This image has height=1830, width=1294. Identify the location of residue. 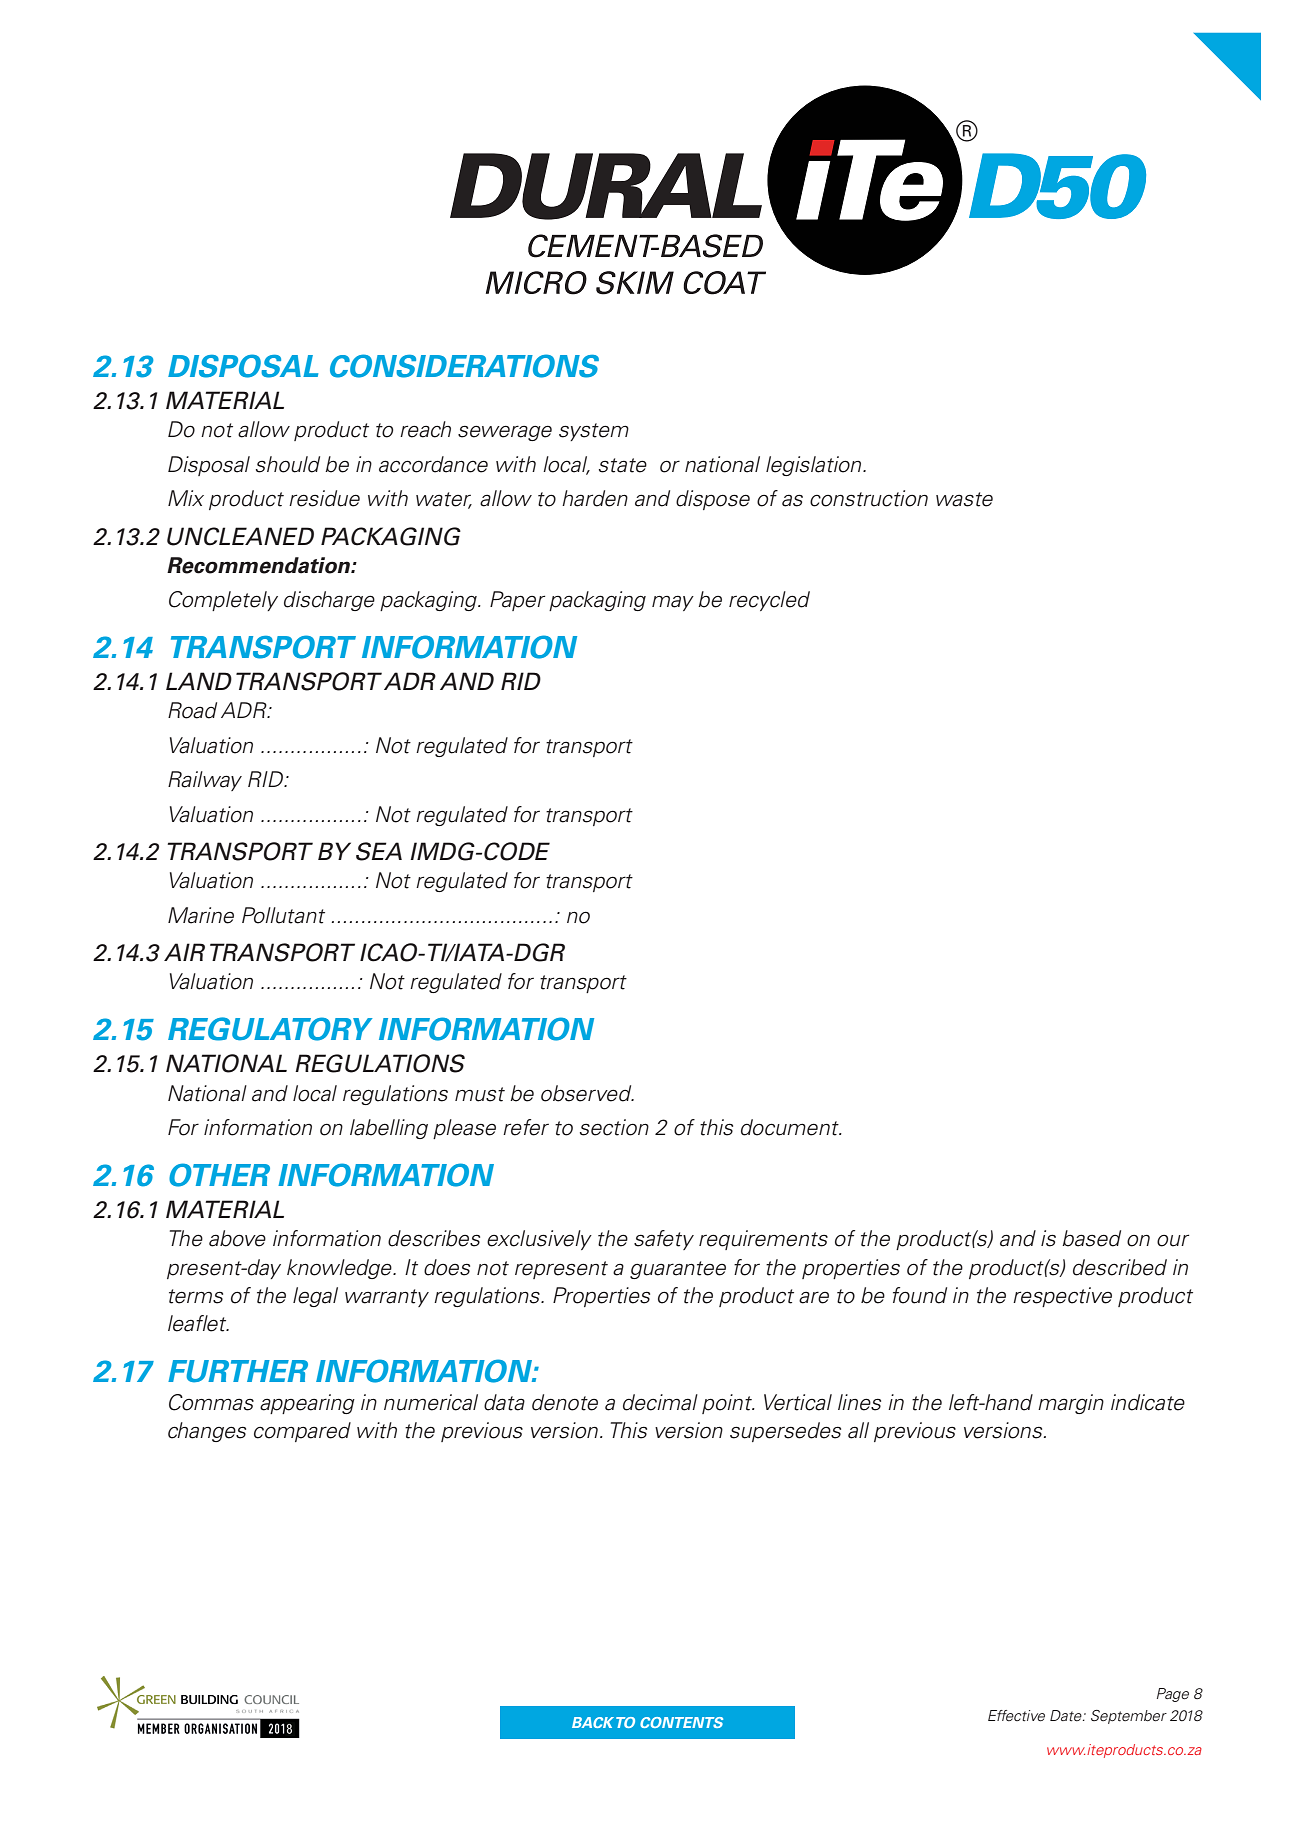
(324, 498).
